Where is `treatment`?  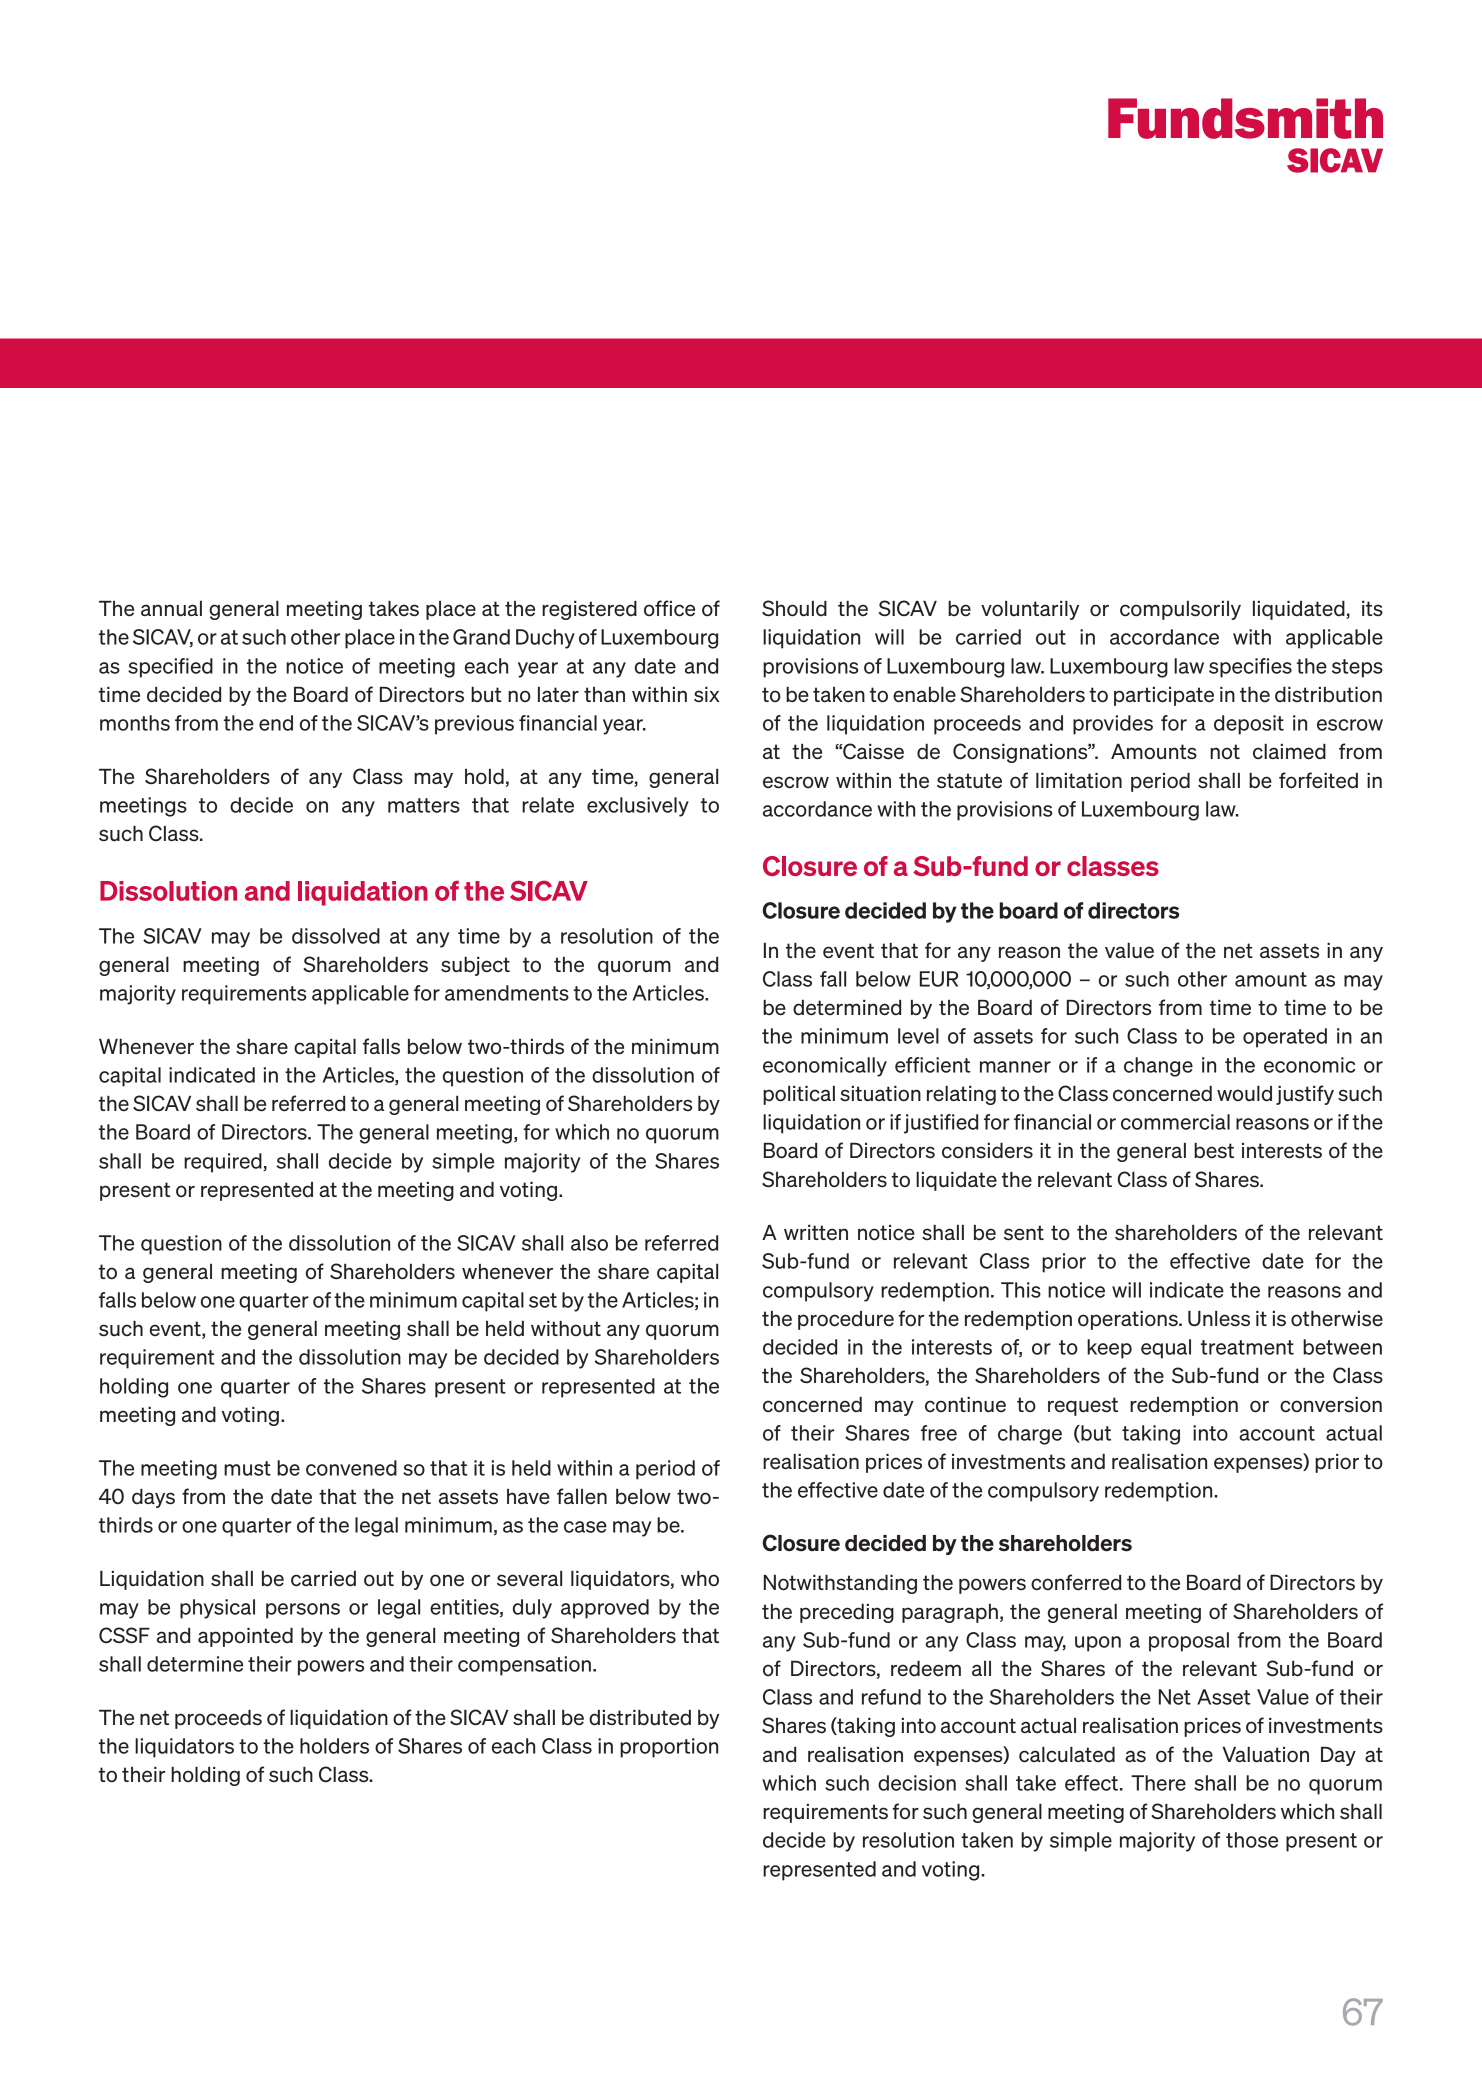
treatment is located at coordinates (1247, 1347).
